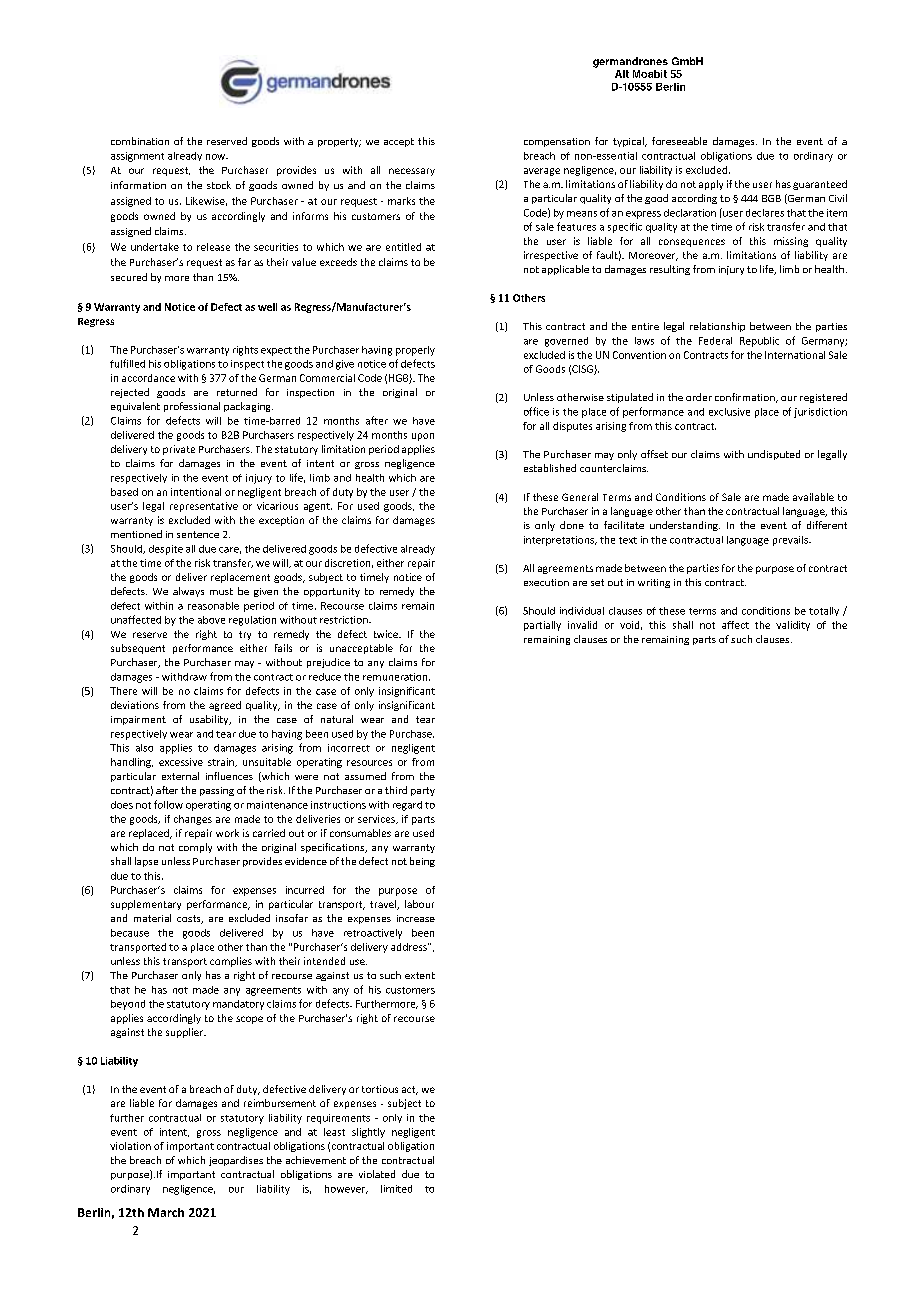  What do you see at coordinates (542, 626) in the document?
I see `partially` at bounding box center [542, 626].
